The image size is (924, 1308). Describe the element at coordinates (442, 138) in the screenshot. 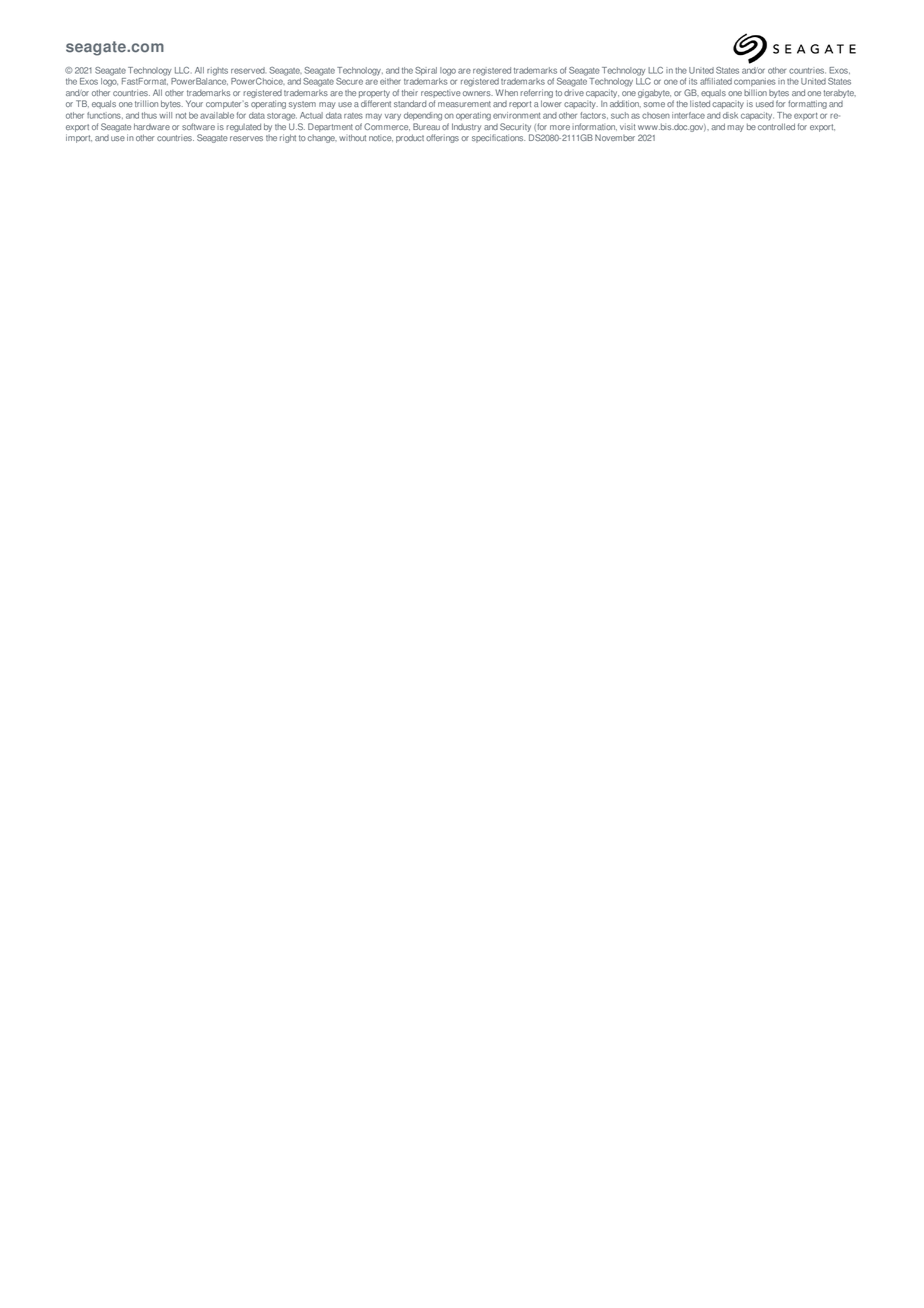

I see `offerings` at that location.
